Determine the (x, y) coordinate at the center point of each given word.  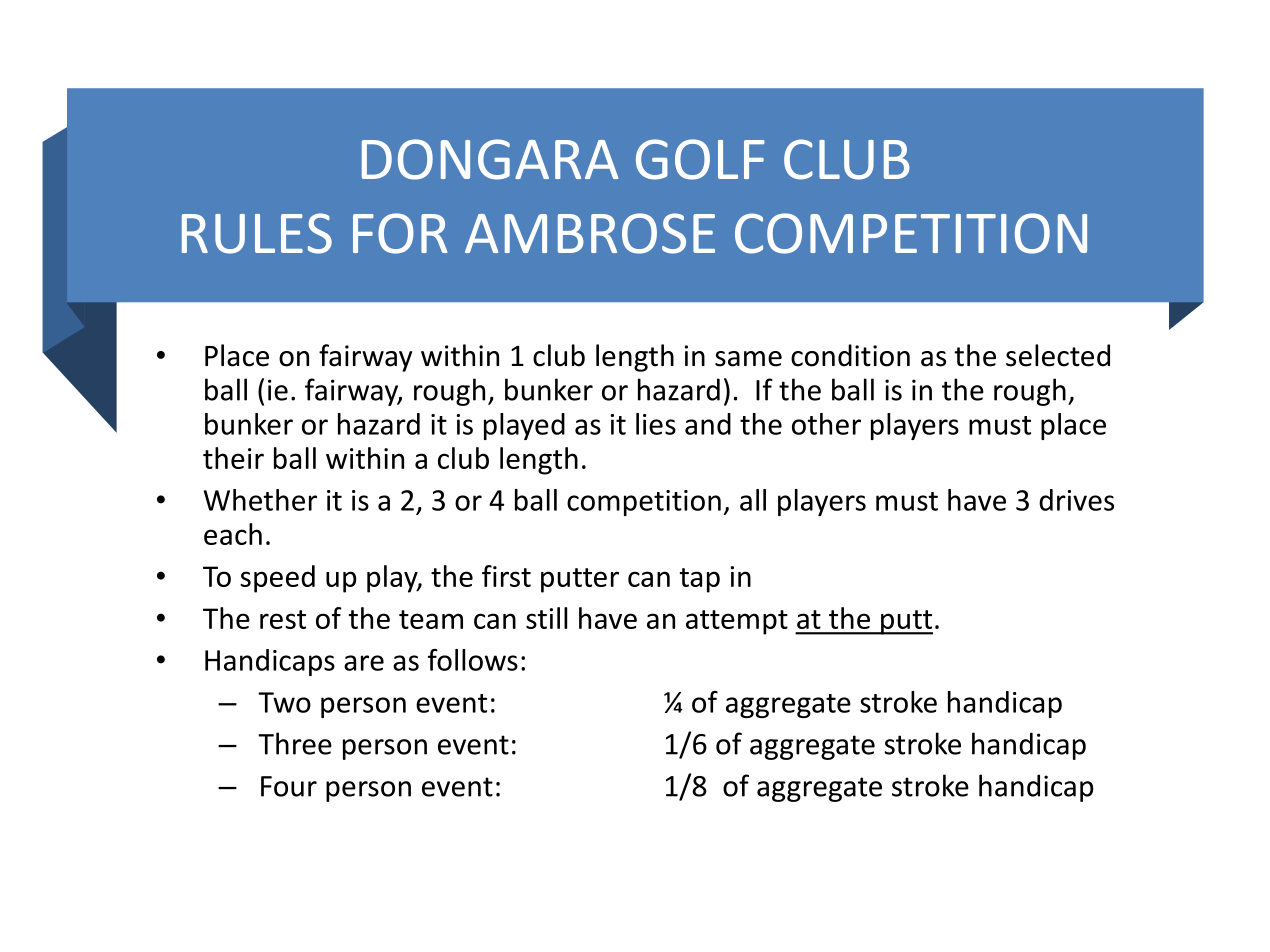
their (233, 458)
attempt (737, 622)
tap (700, 580)
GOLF (700, 159)
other (826, 424)
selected (1058, 355)
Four (289, 786)
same (748, 359)
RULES (257, 233)
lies (656, 424)
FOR (400, 233)
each (233, 534)
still (546, 618)
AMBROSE (590, 233)
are (364, 663)
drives (1076, 500)
